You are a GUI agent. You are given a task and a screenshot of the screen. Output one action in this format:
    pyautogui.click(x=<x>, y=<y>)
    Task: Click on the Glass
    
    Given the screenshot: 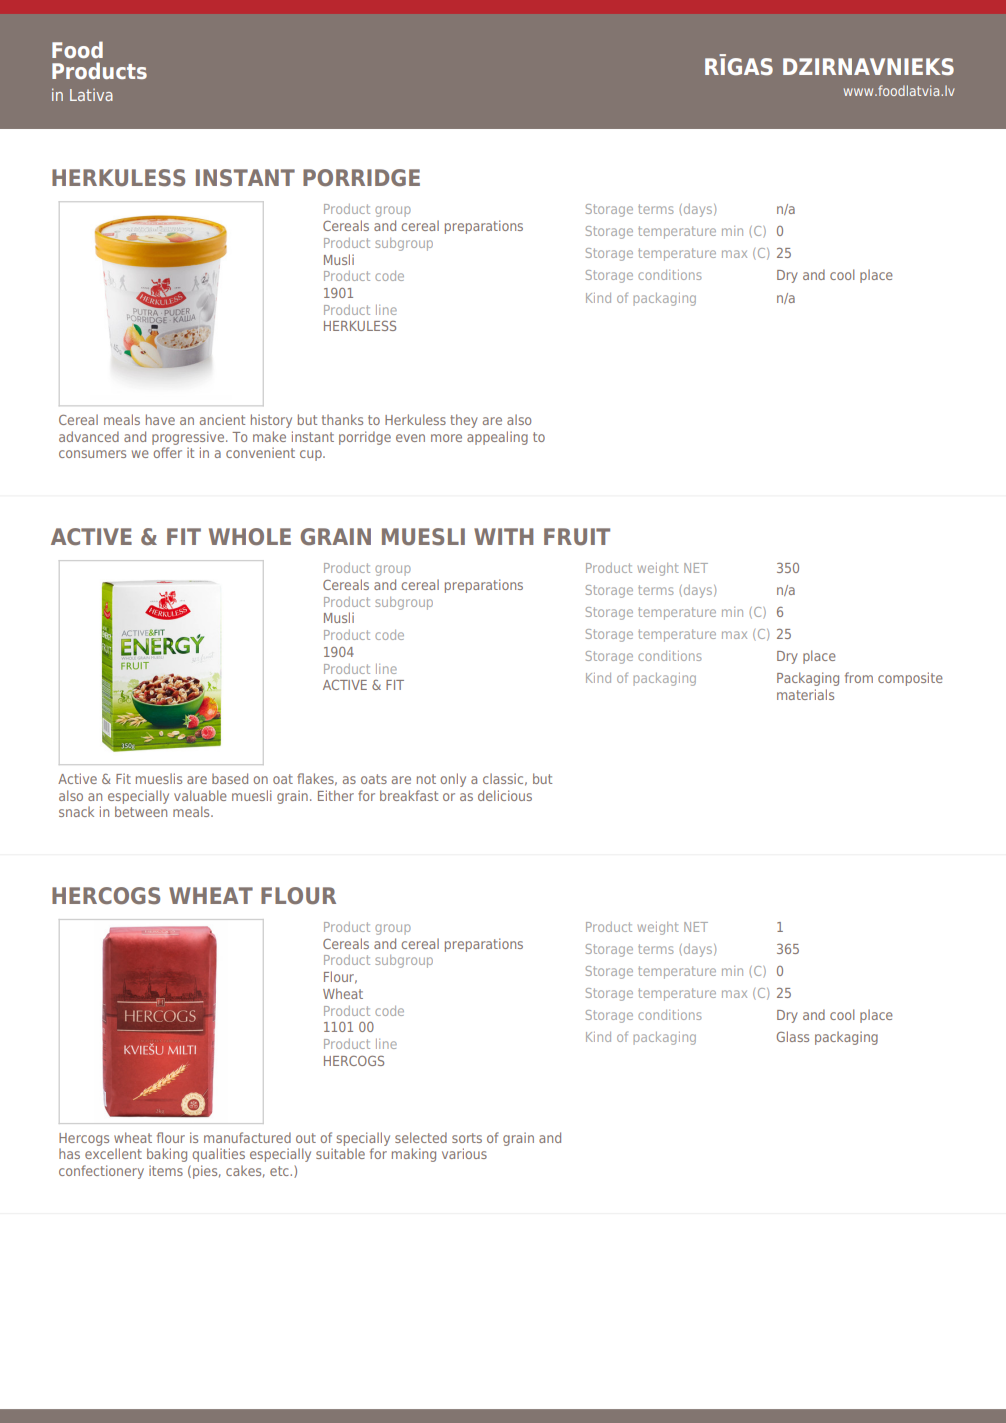 What is the action you would take?
    pyautogui.click(x=793, y=1036)
